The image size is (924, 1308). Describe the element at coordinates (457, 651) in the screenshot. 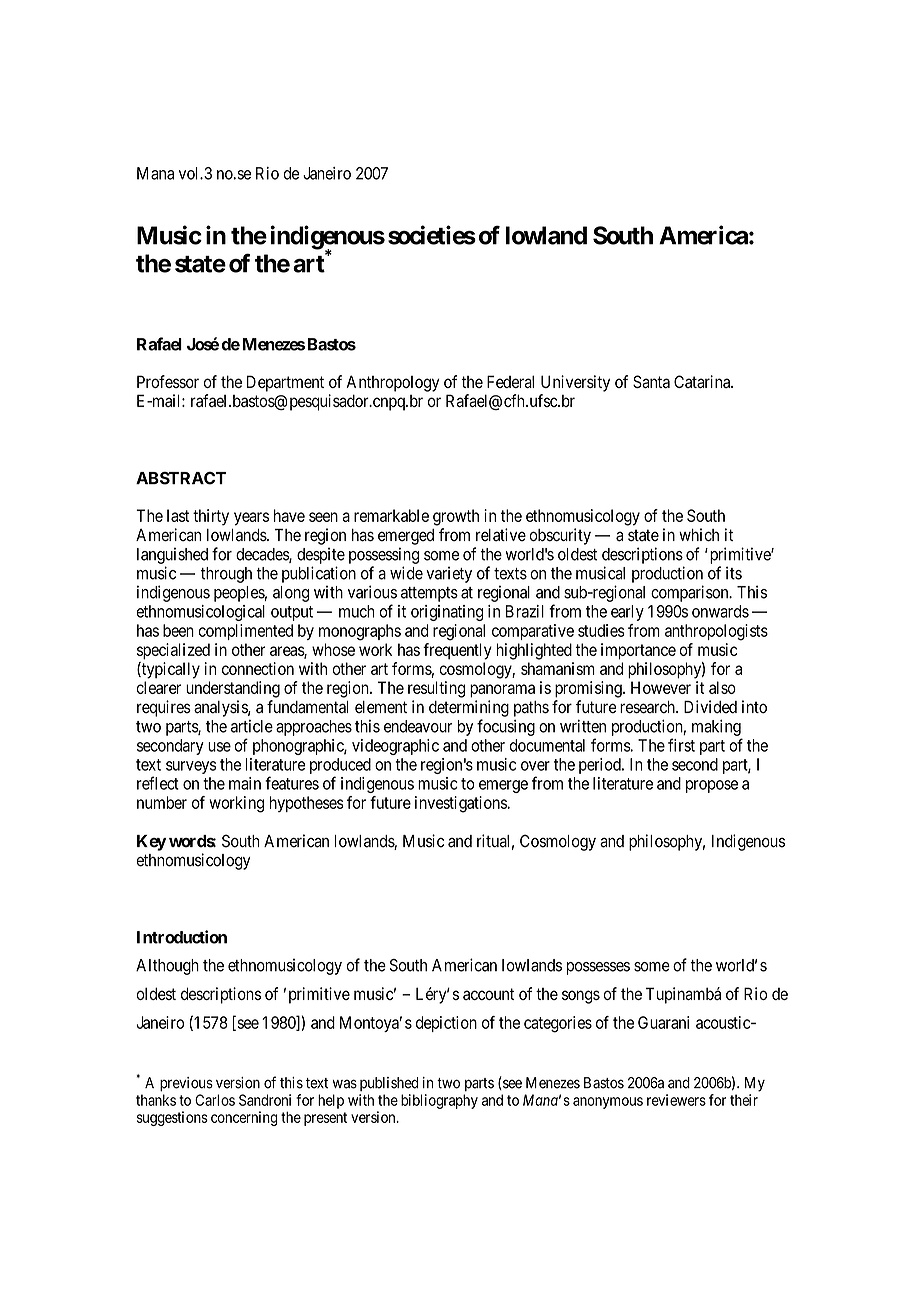

I see `frequently` at that location.
